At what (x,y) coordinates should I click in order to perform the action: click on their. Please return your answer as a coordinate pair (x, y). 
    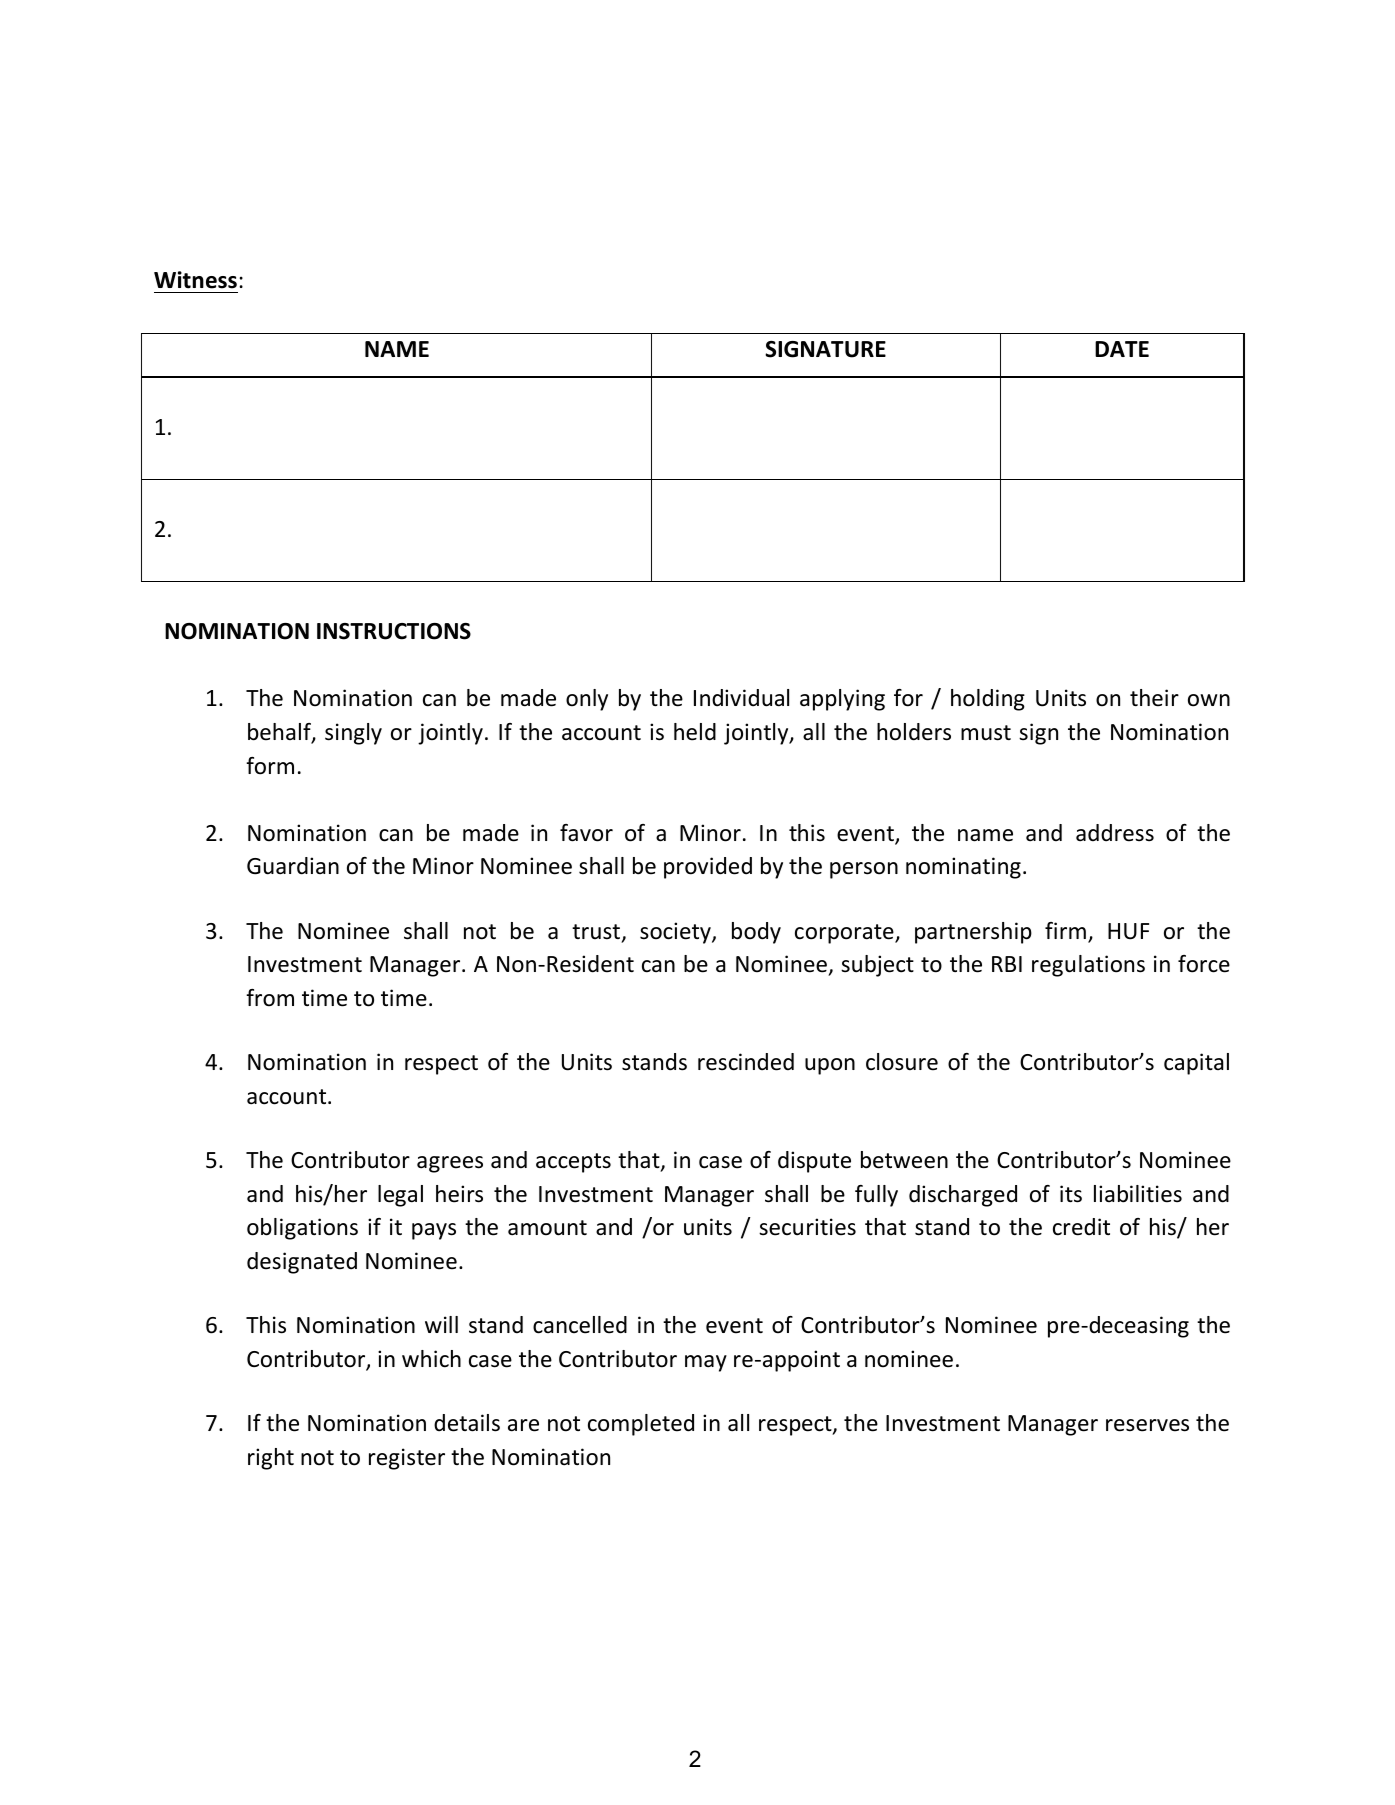
    Looking at the image, I should click on (1154, 698).
